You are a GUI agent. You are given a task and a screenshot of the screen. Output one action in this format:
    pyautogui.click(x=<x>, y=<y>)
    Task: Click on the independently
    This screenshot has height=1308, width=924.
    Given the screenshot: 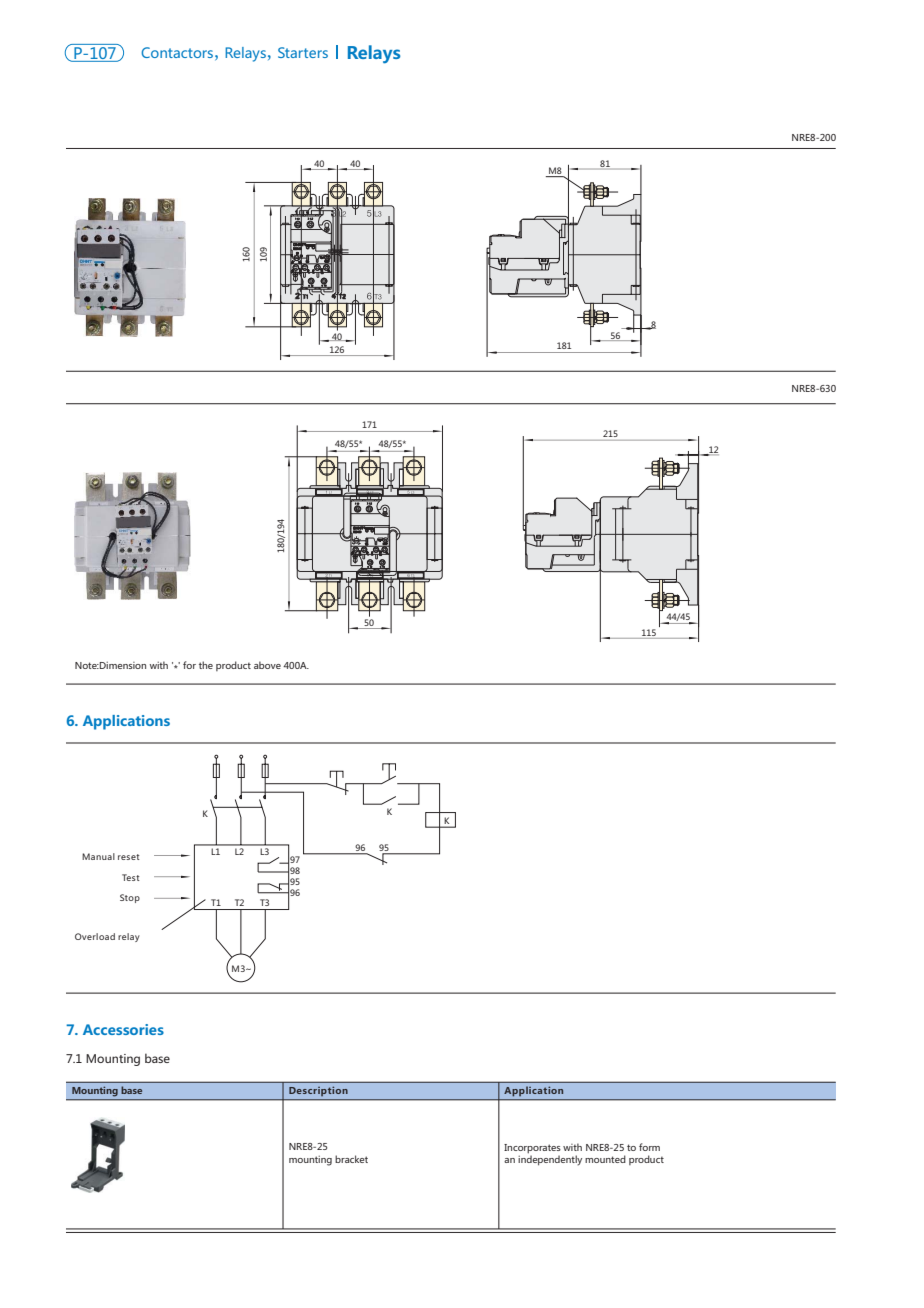 What is the action you would take?
    pyautogui.click(x=550, y=1159)
